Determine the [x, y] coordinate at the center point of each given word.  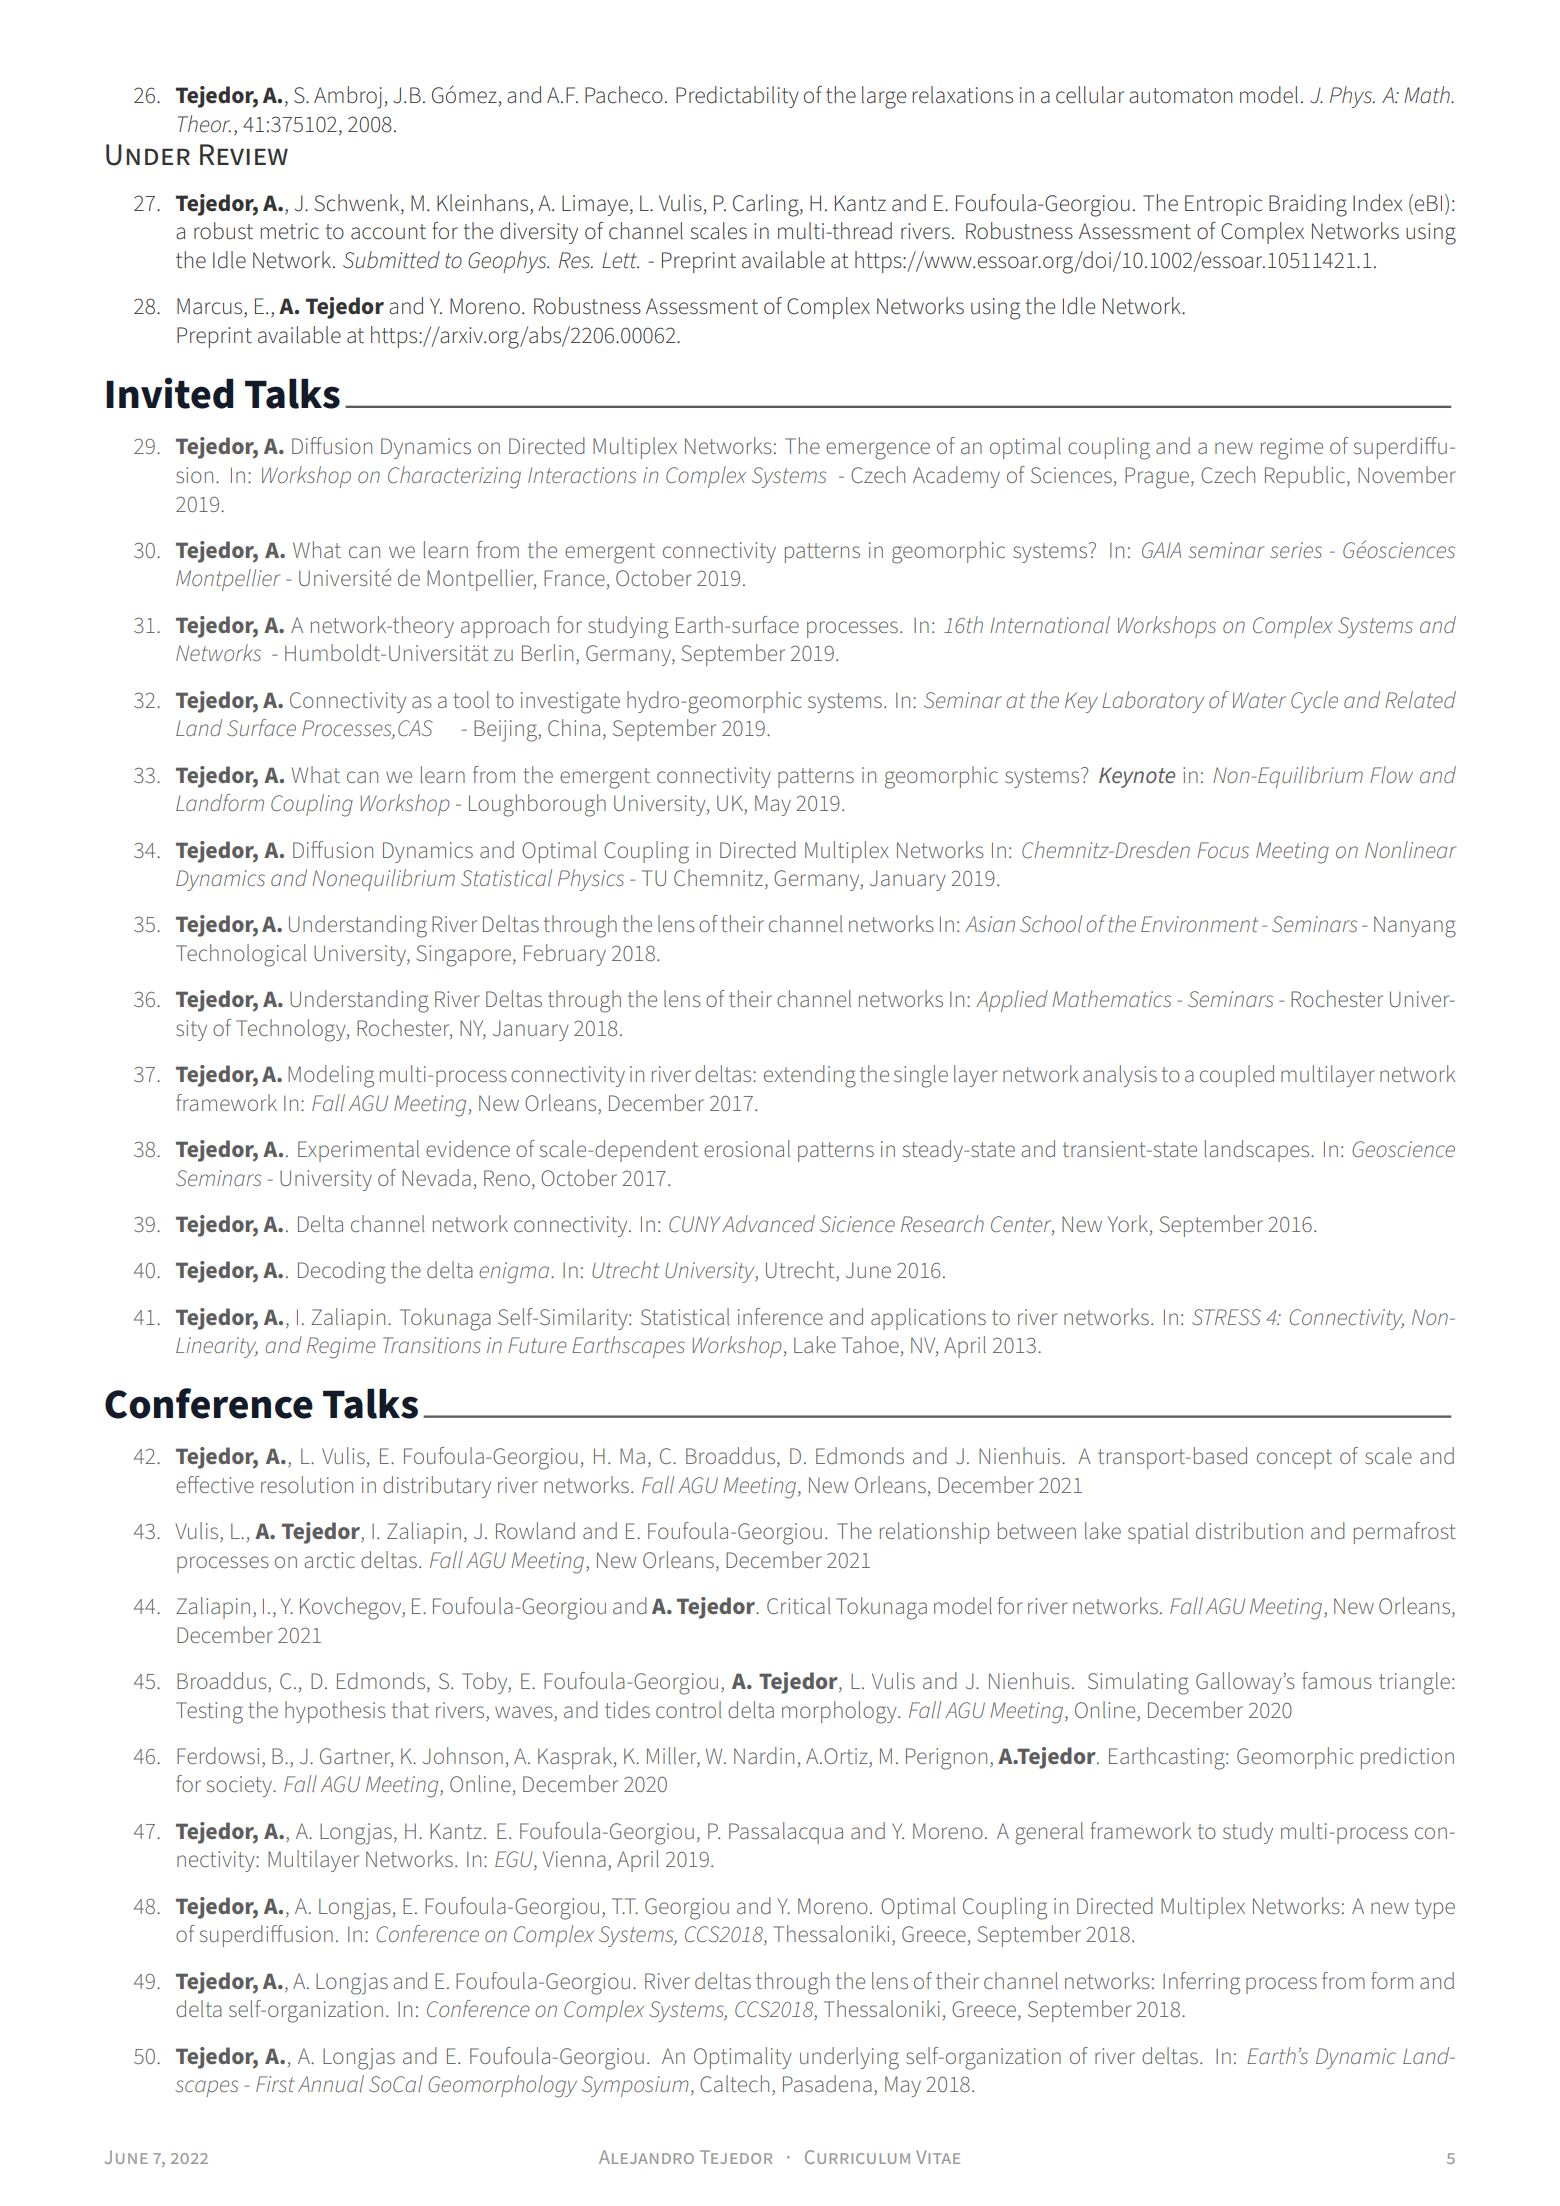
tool [471, 699]
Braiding [1308, 205]
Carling [767, 205]
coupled [1237, 1076]
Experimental [358, 1151]
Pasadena [827, 2083]
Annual [331, 2083]
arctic [329, 1560]
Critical [799, 1605]
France [574, 578]
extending [810, 1076]
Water [1259, 700]
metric [289, 231]
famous [1337, 1680]
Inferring [1201, 1983]
